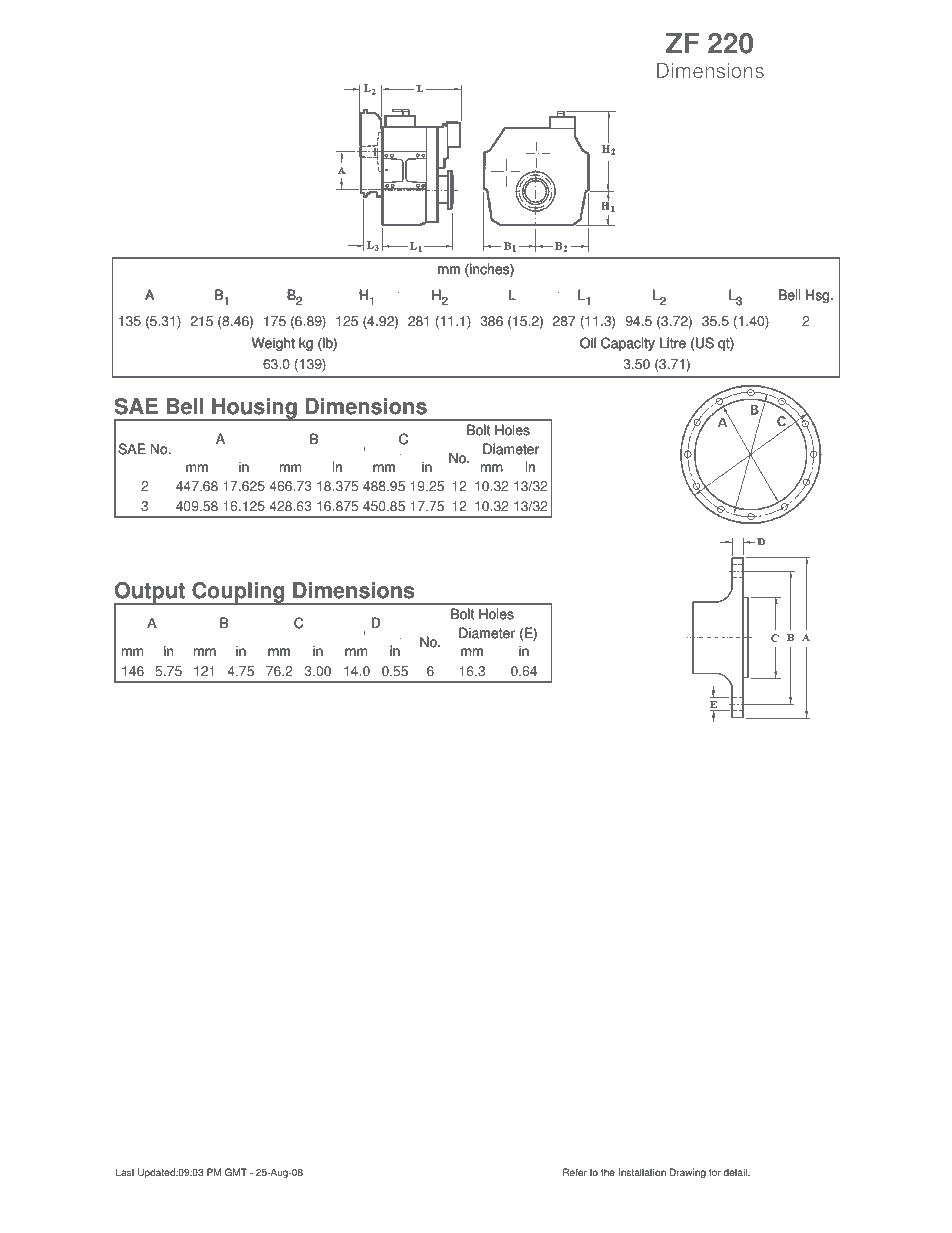 The height and width of the screenshot is (1233, 952). What do you see at coordinates (125, 1172) in the screenshot?
I see `Last` at bounding box center [125, 1172].
